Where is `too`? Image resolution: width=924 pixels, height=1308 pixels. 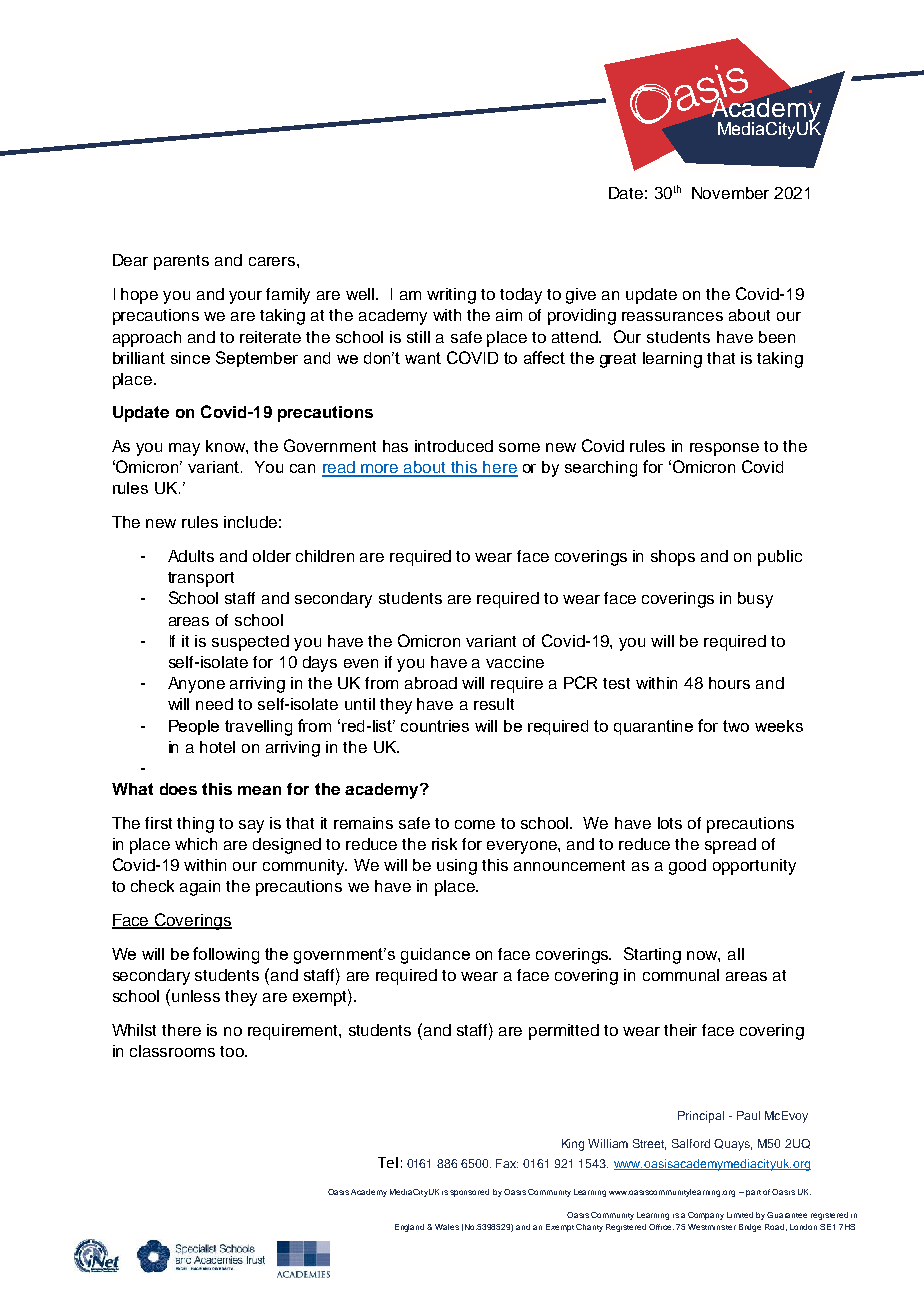
too is located at coordinates (233, 1051).
